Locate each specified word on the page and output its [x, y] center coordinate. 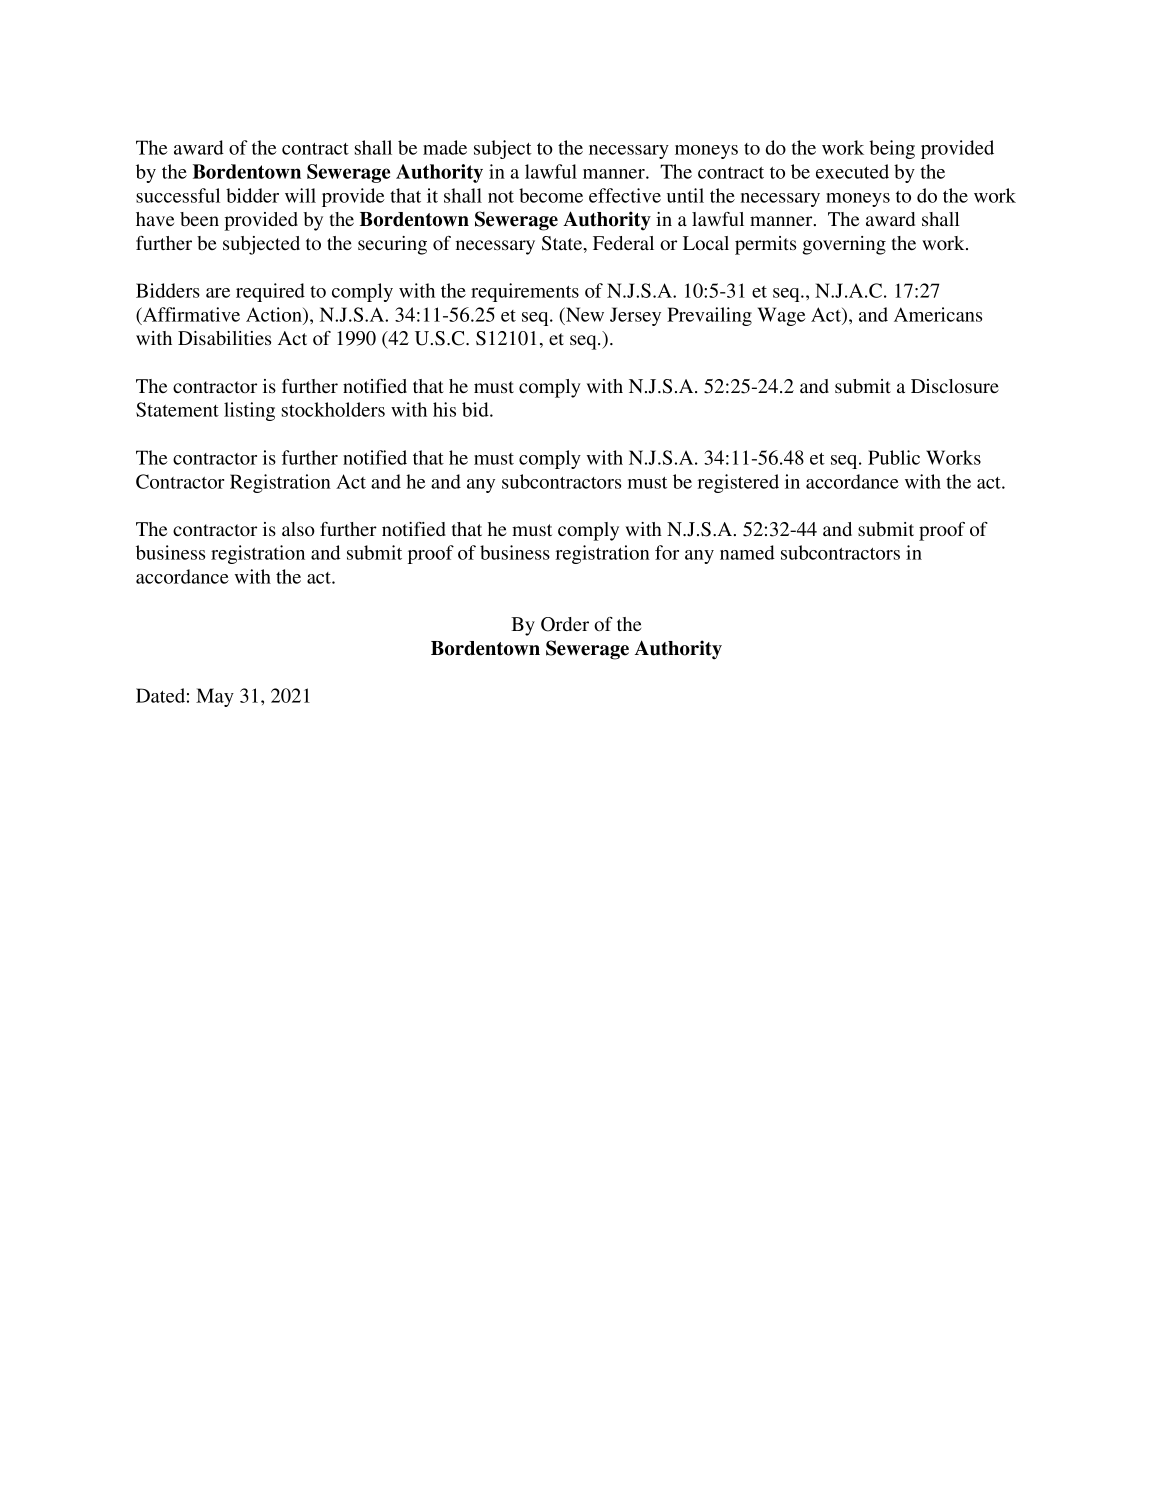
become [551, 195]
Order [565, 624]
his [444, 409]
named [747, 552]
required [270, 292]
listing [249, 411]
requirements [525, 292]
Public [894, 457]
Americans [938, 314]
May [215, 697]
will [300, 195]
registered [738, 483]
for [667, 552]
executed [852, 171]
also [298, 529]
